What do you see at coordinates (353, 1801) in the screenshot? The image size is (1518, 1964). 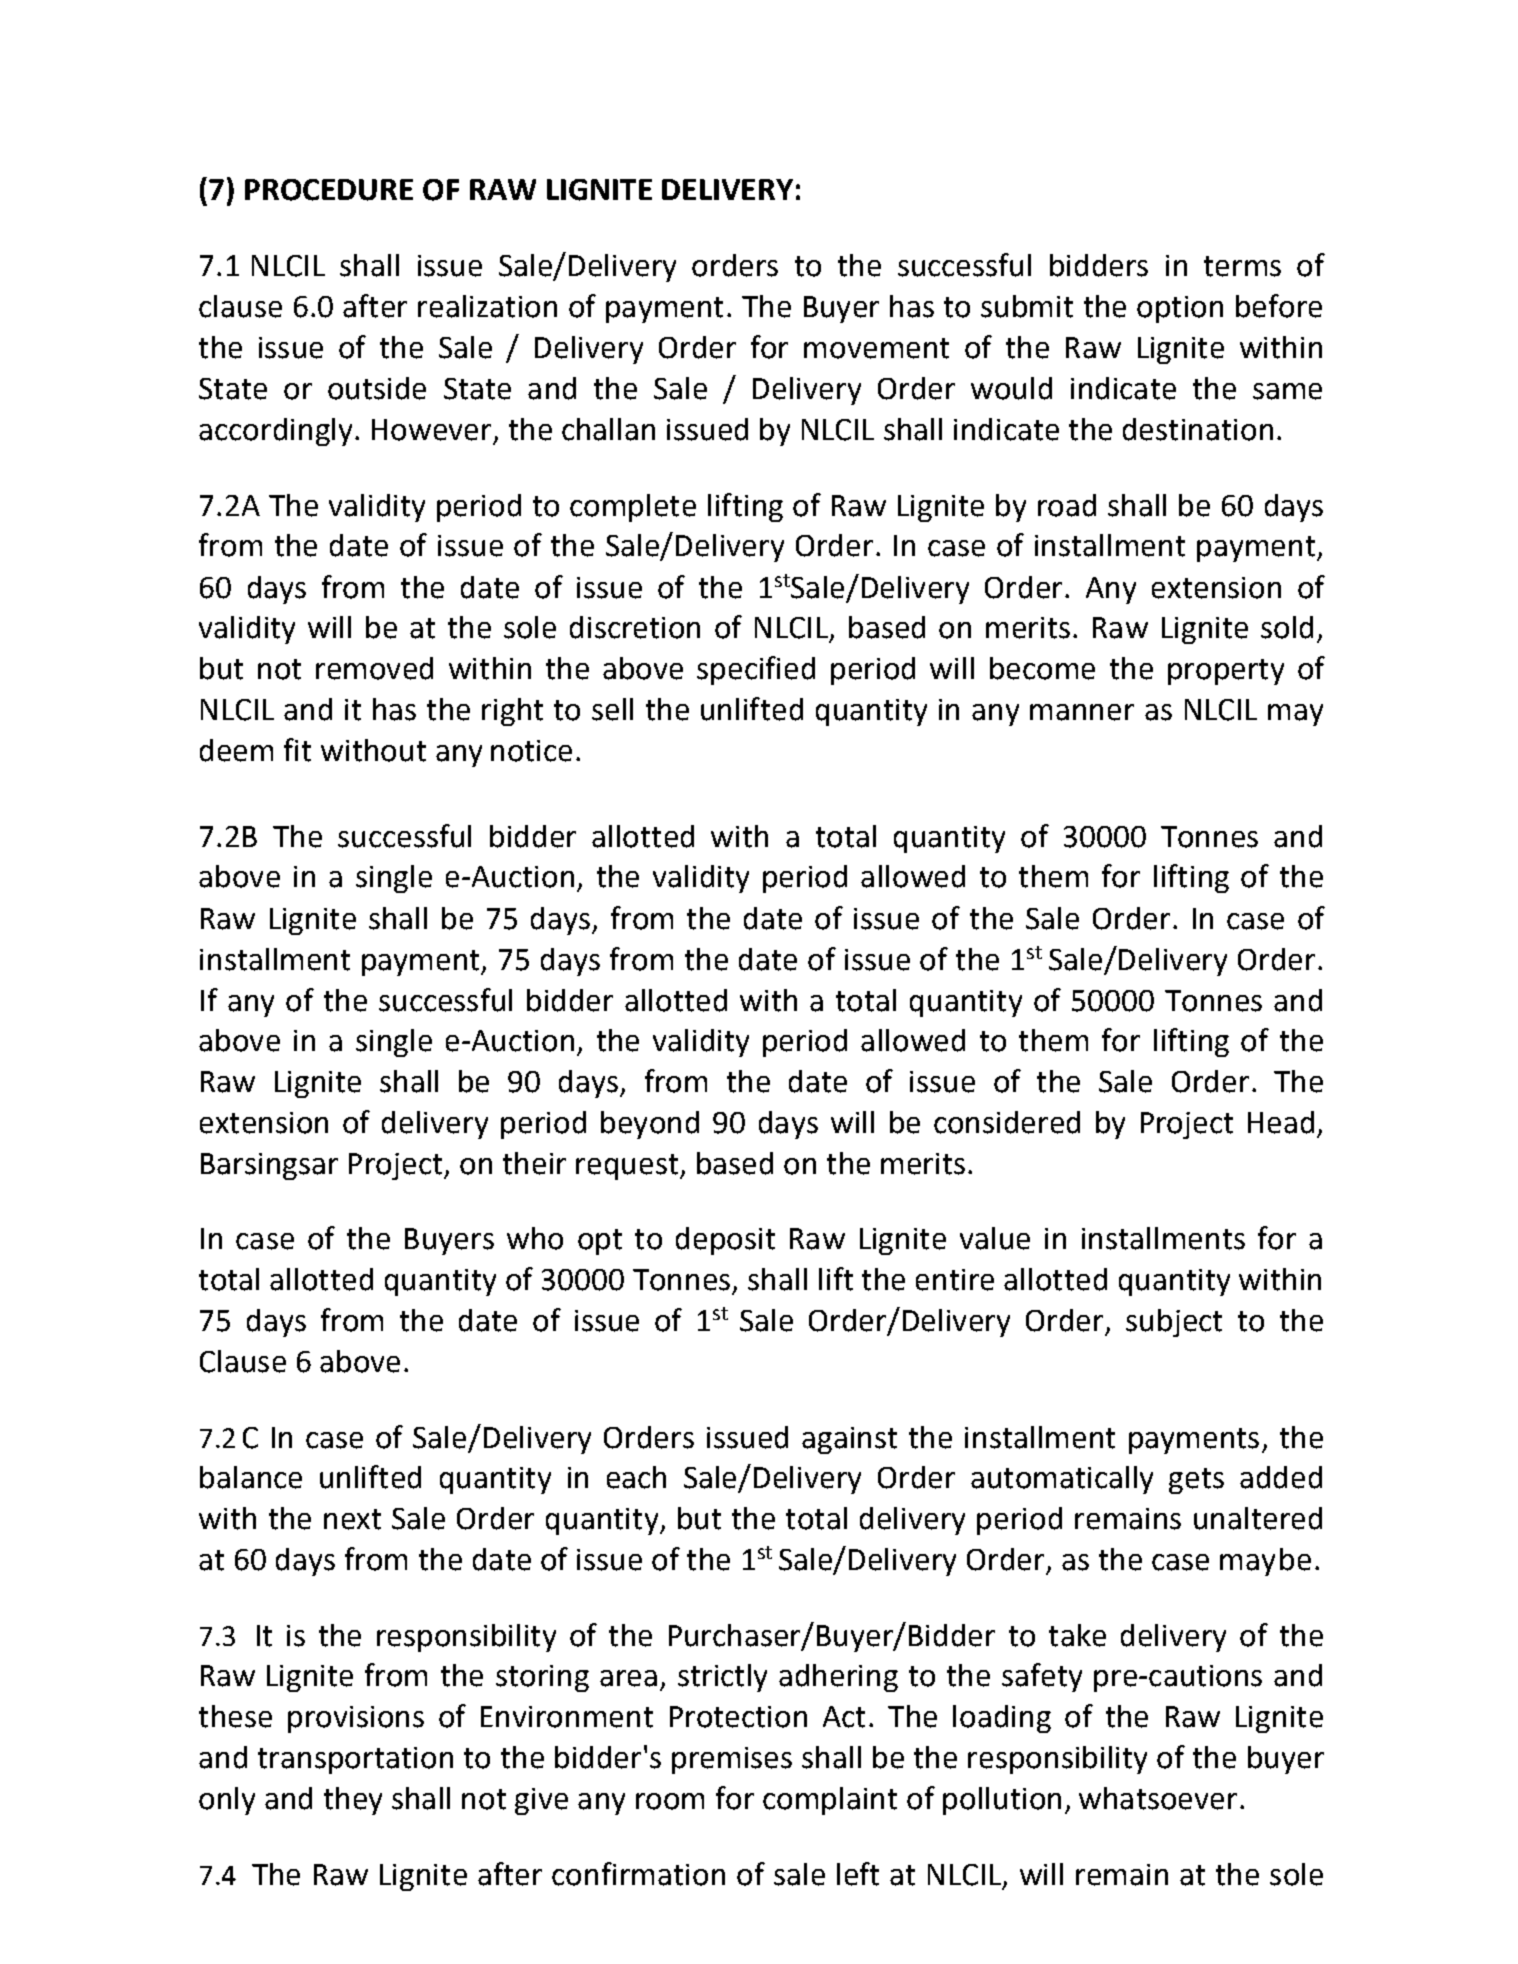 I see `they` at bounding box center [353, 1801].
